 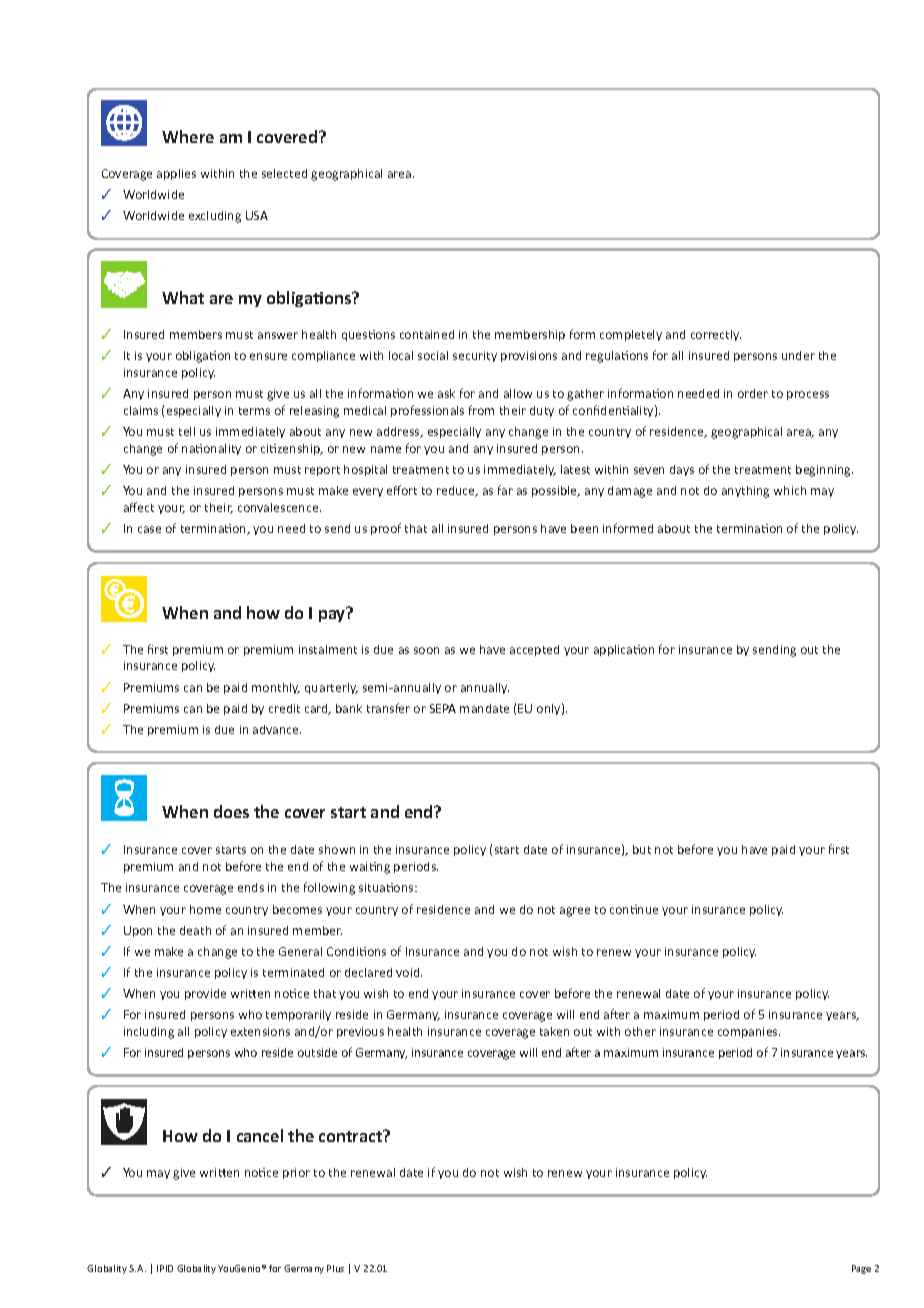 What do you see at coordinates (276, 688) in the screenshot?
I see `monthly` at bounding box center [276, 688].
